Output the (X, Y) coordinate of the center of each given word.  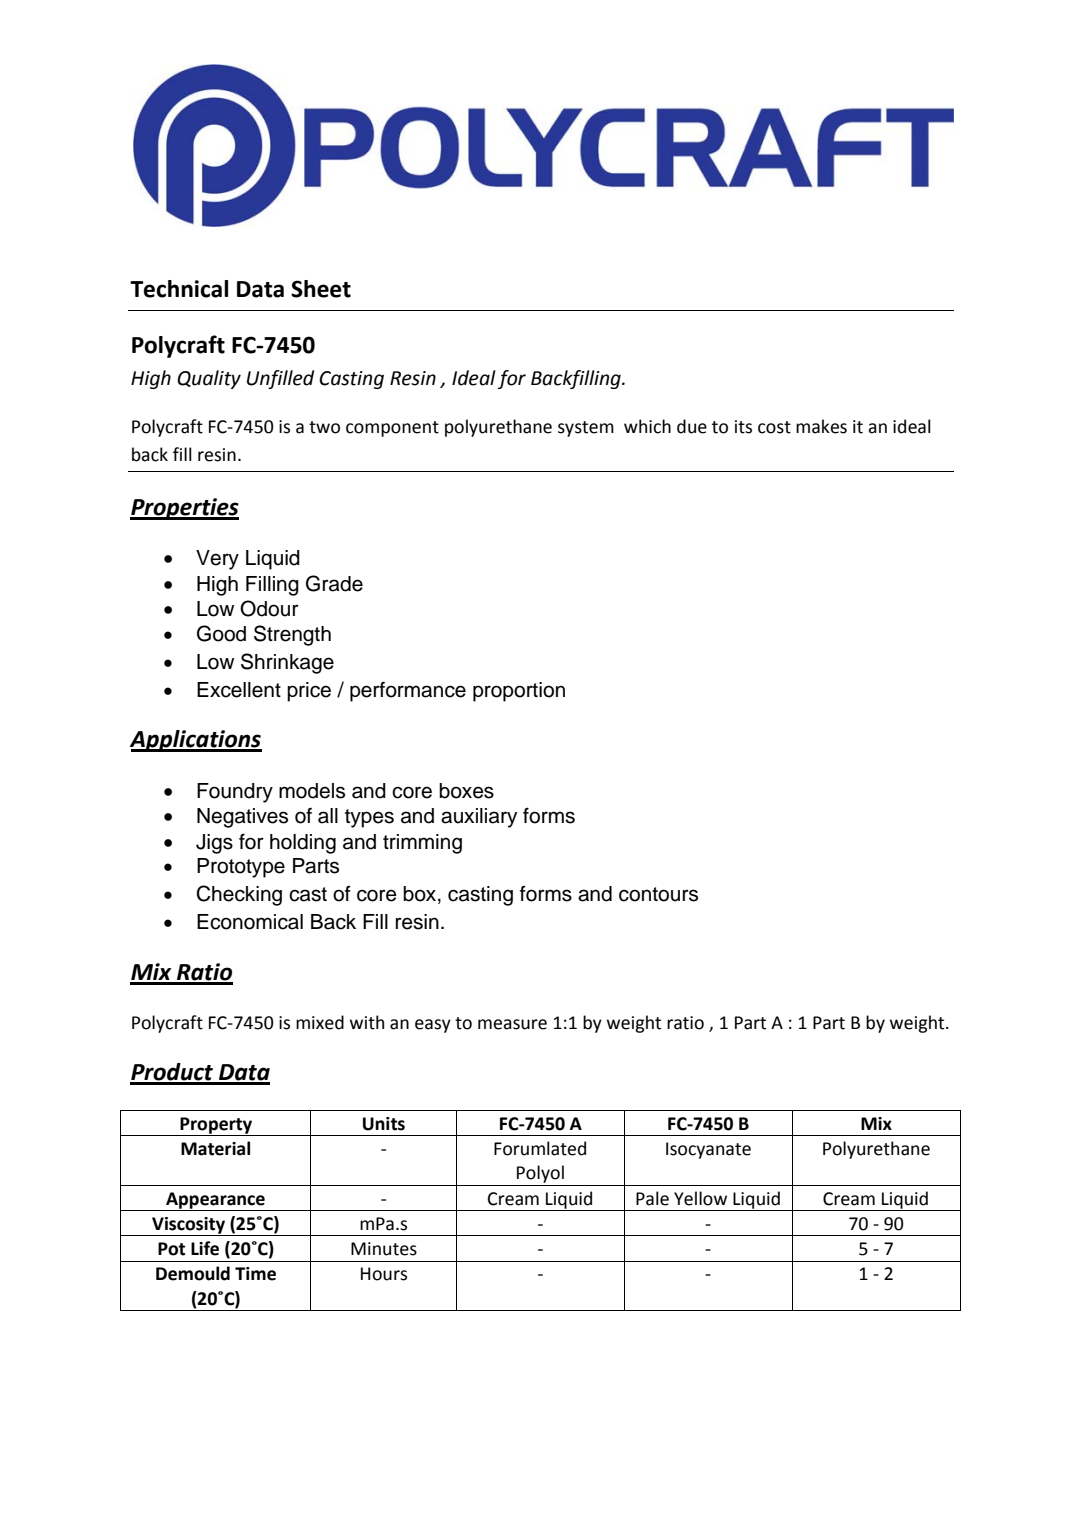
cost (774, 427)
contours (658, 894)
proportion (519, 692)
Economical (250, 922)
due (692, 426)
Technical (179, 289)
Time (255, 1274)
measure (512, 1024)
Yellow (700, 1198)
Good (221, 633)
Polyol (540, 1174)
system (586, 429)
